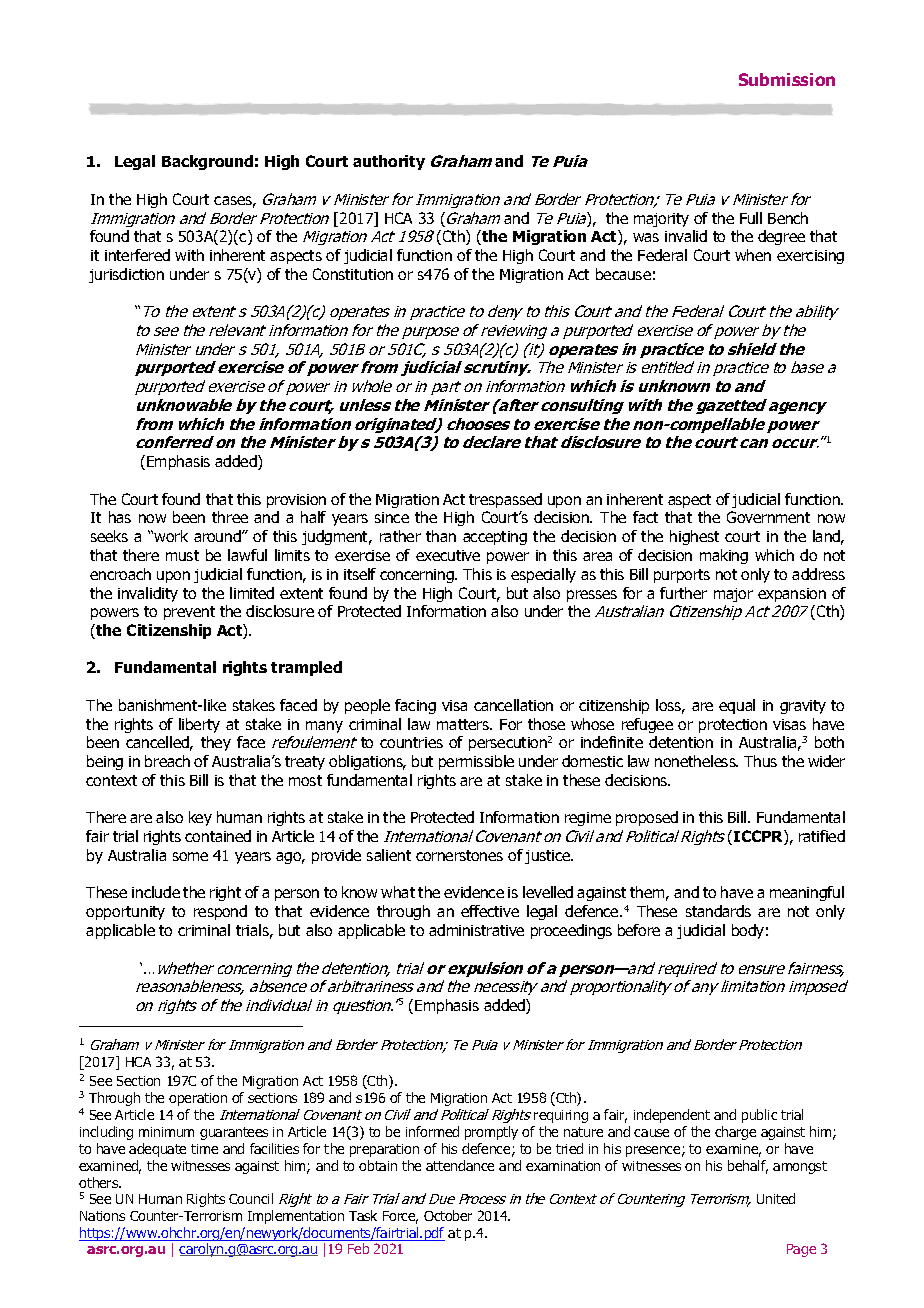  What do you see at coordinates (137, 255) in the page?
I see `interfered` at bounding box center [137, 255].
